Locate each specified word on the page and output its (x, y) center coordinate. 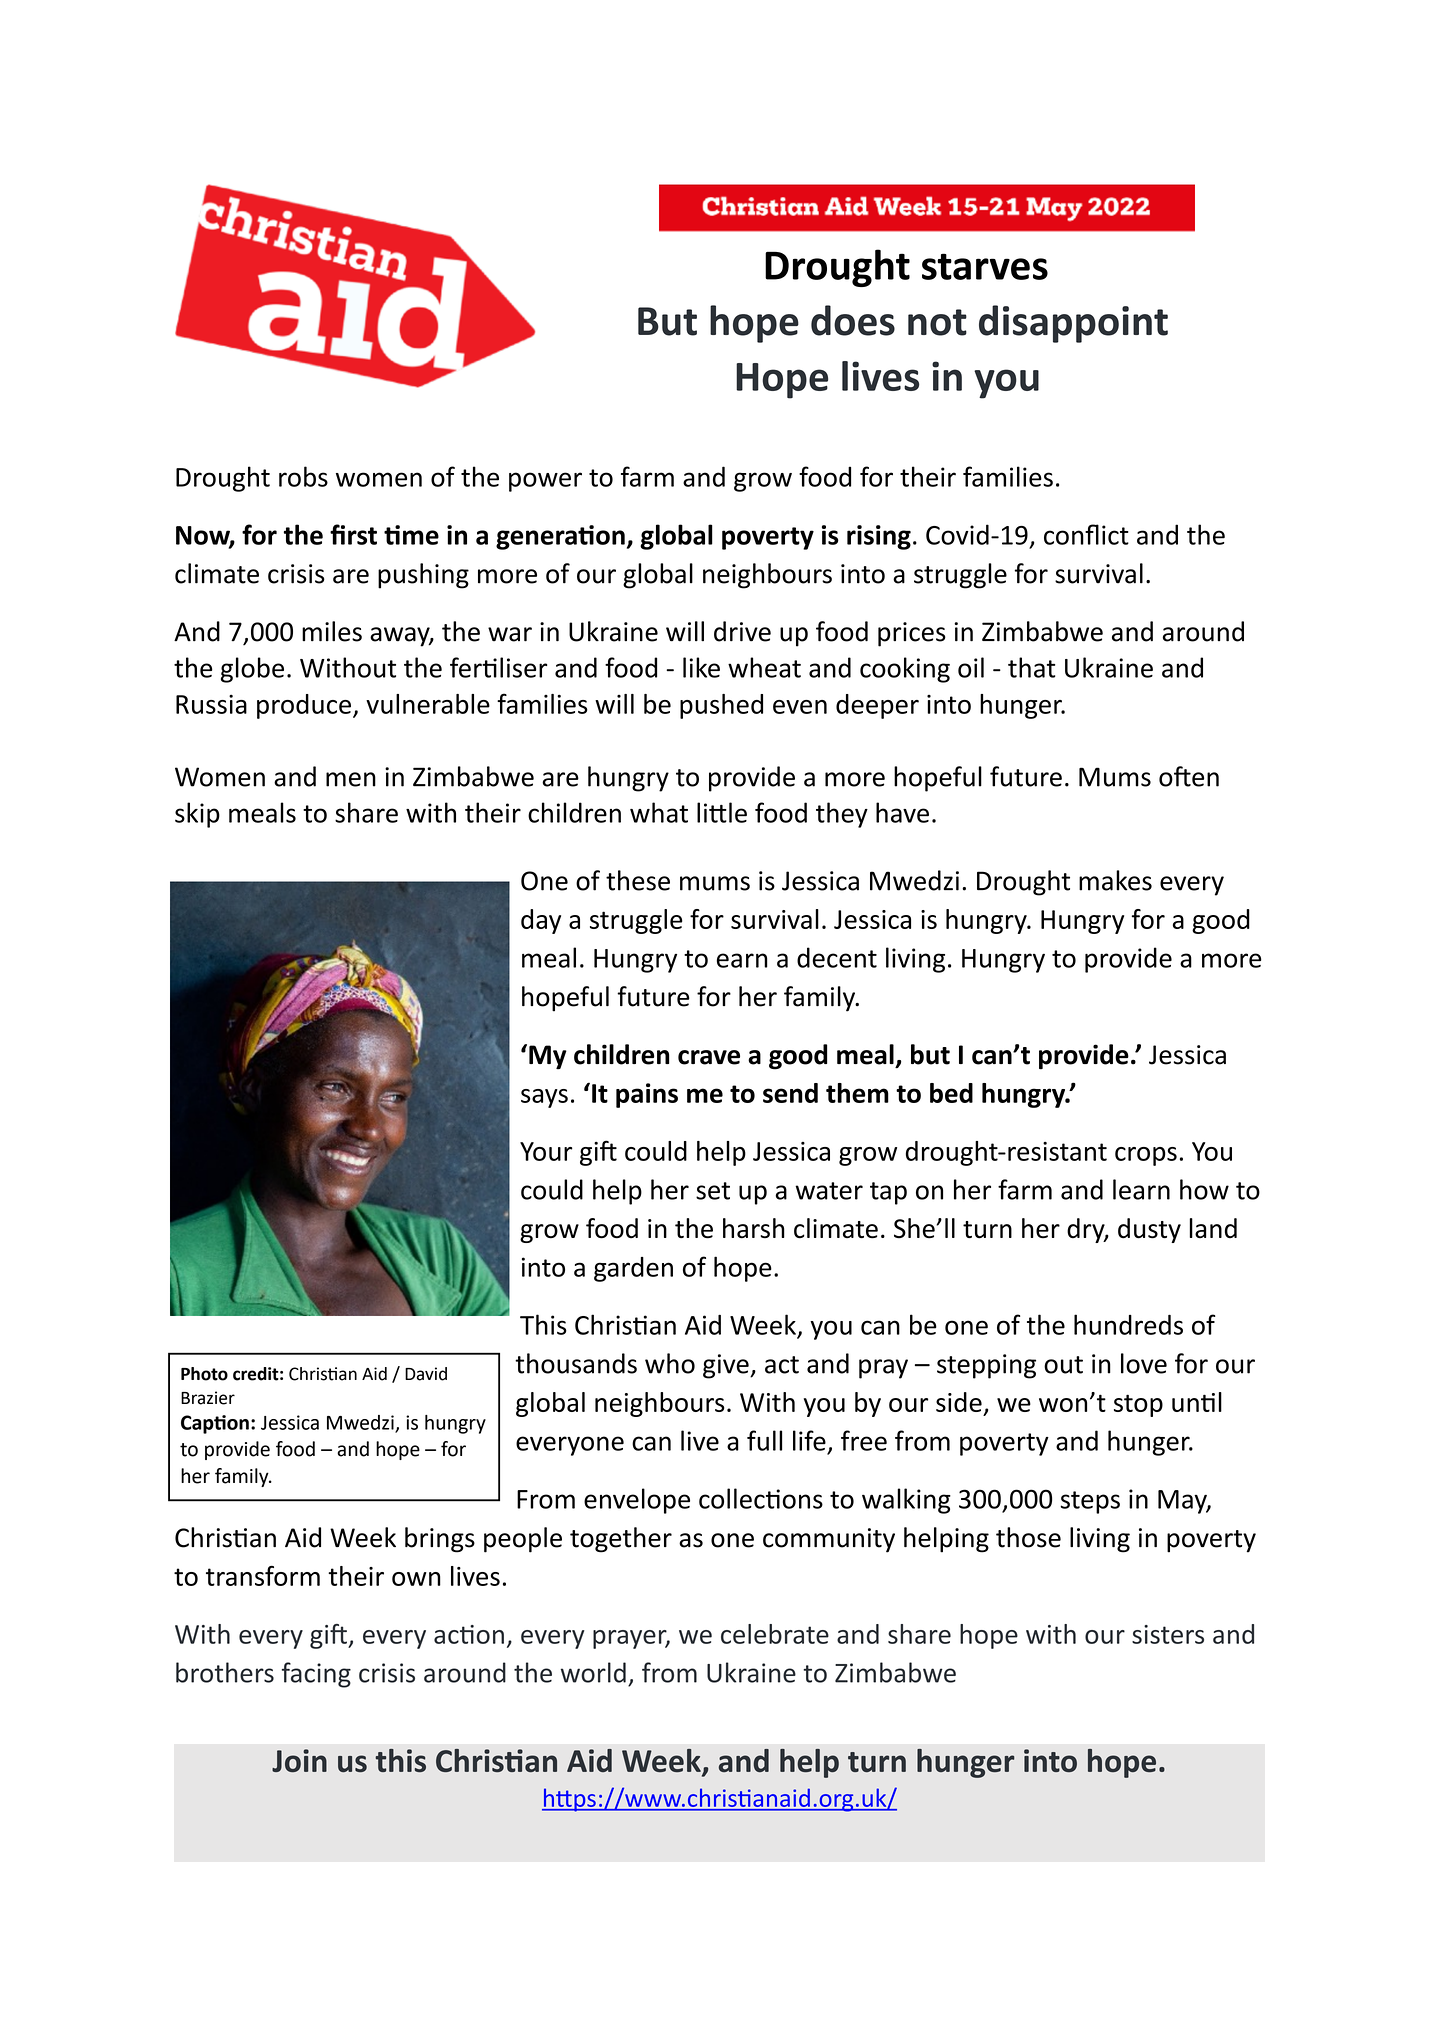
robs (303, 476)
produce (304, 706)
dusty (1149, 1230)
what (659, 812)
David (426, 1374)
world (593, 1672)
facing (316, 1675)
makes (1115, 880)
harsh (754, 1228)
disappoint (1073, 324)
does (853, 320)
